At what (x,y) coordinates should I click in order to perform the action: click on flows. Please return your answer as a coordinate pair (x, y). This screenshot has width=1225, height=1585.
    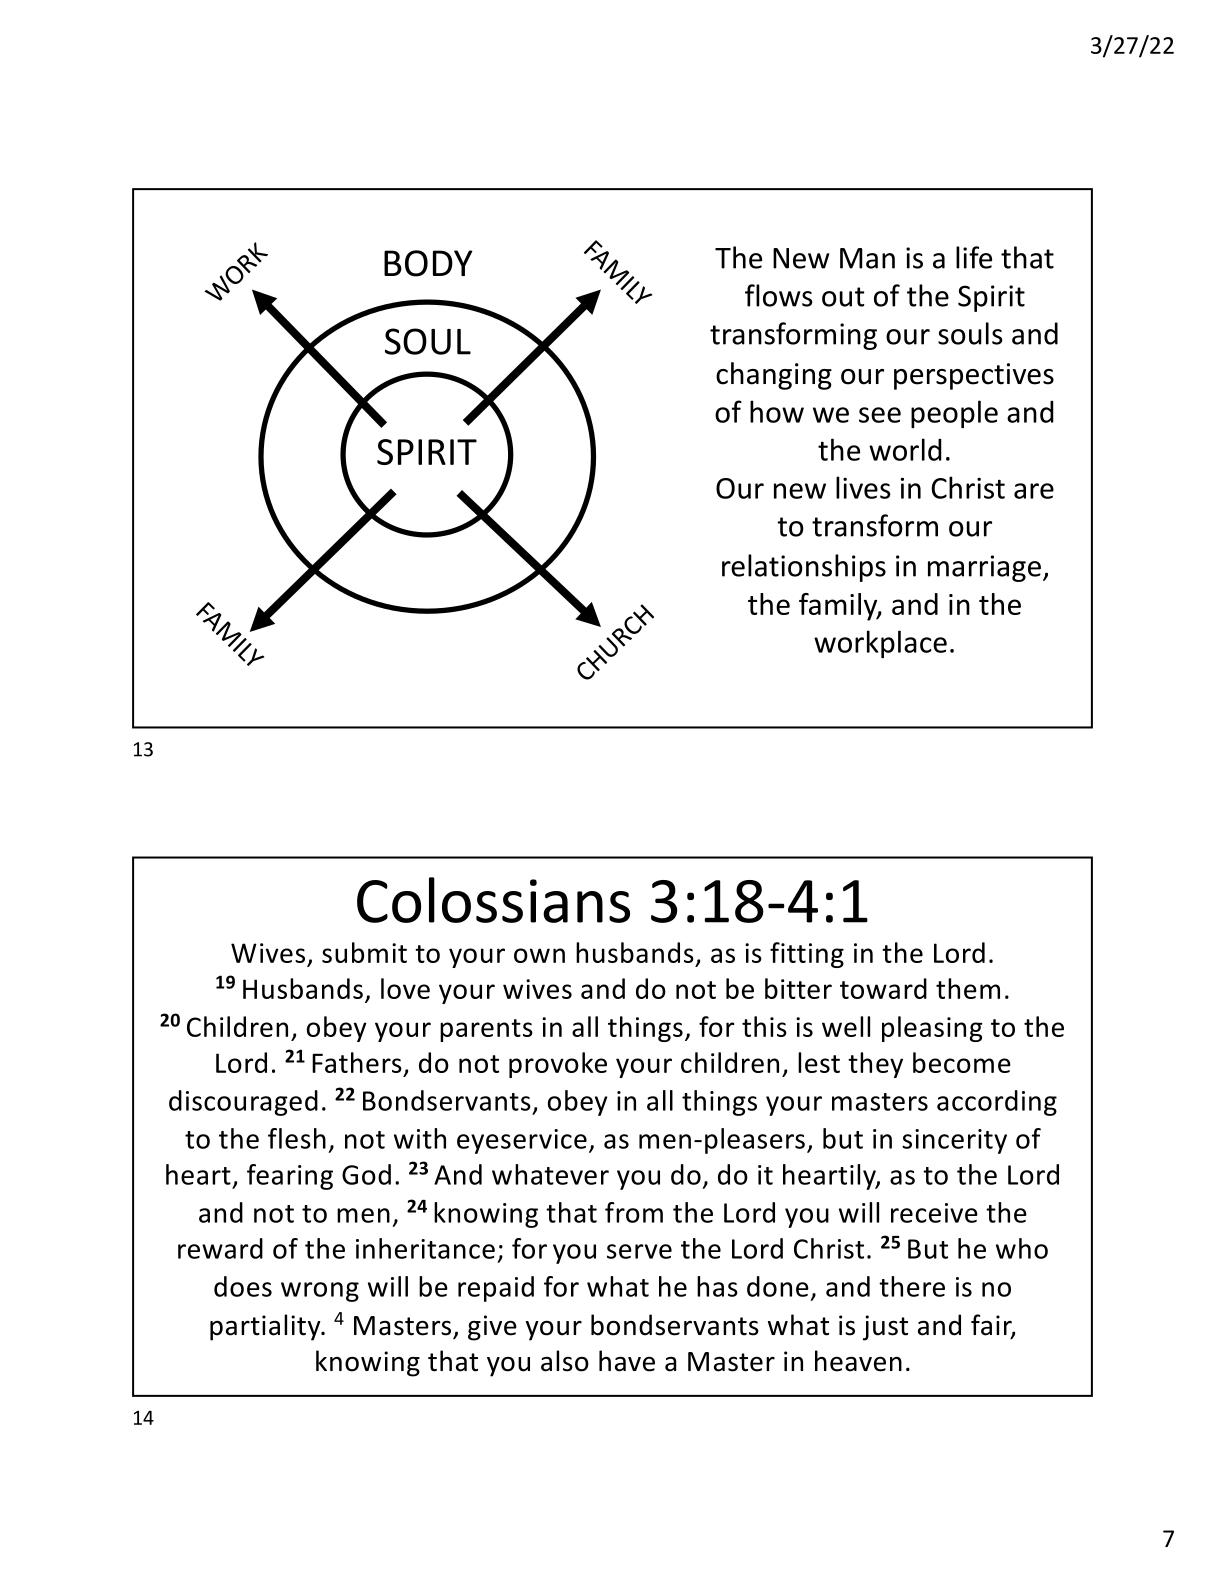
    Looking at the image, I should click on (778, 295).
